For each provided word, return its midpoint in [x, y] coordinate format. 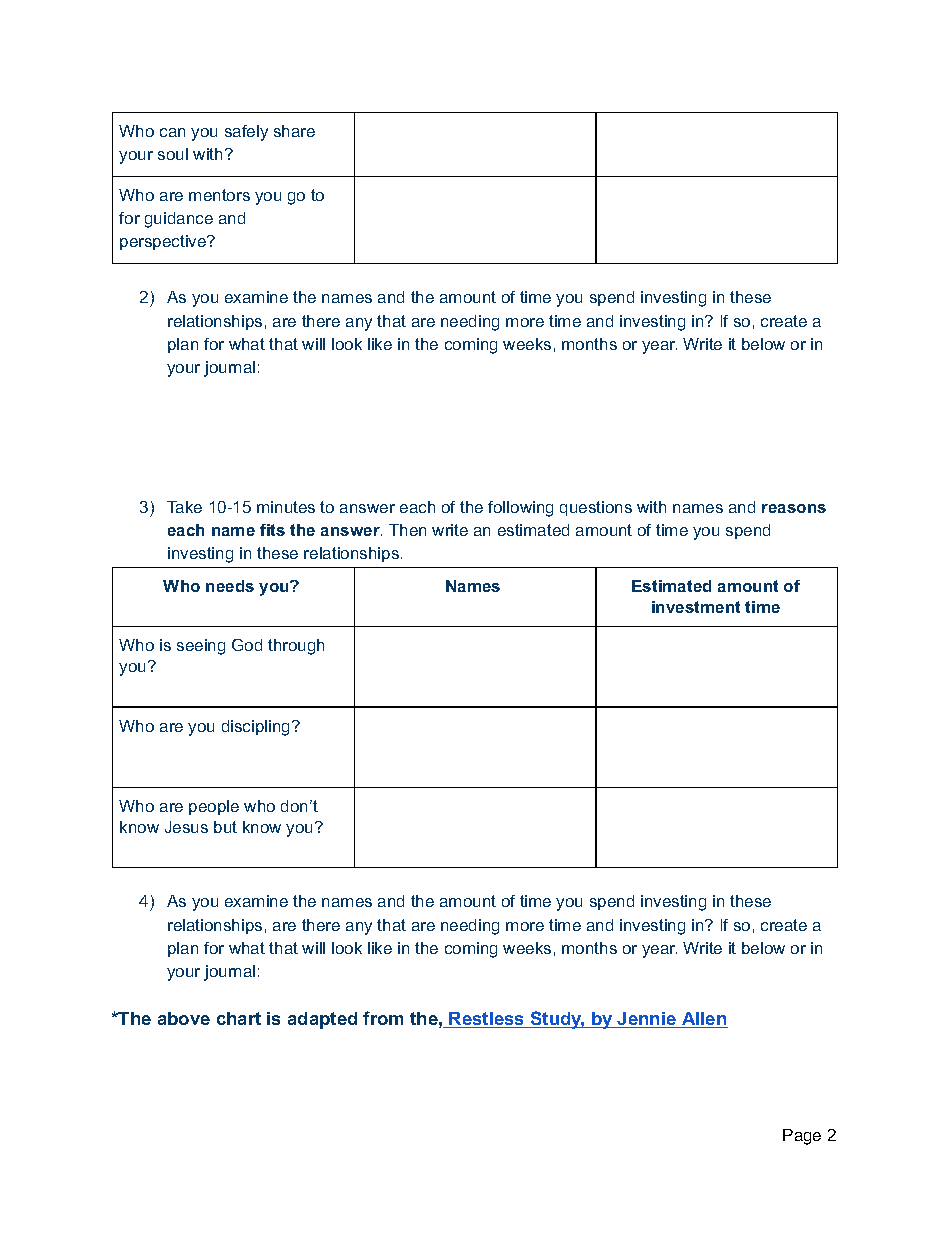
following [520, 509]
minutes [286, 507]
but [225, 827]
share [294, 131]
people [214, 807]
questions [596, 508]
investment [696, 607]
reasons [794, 508]
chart [239, 1018]
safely [246, 133]
